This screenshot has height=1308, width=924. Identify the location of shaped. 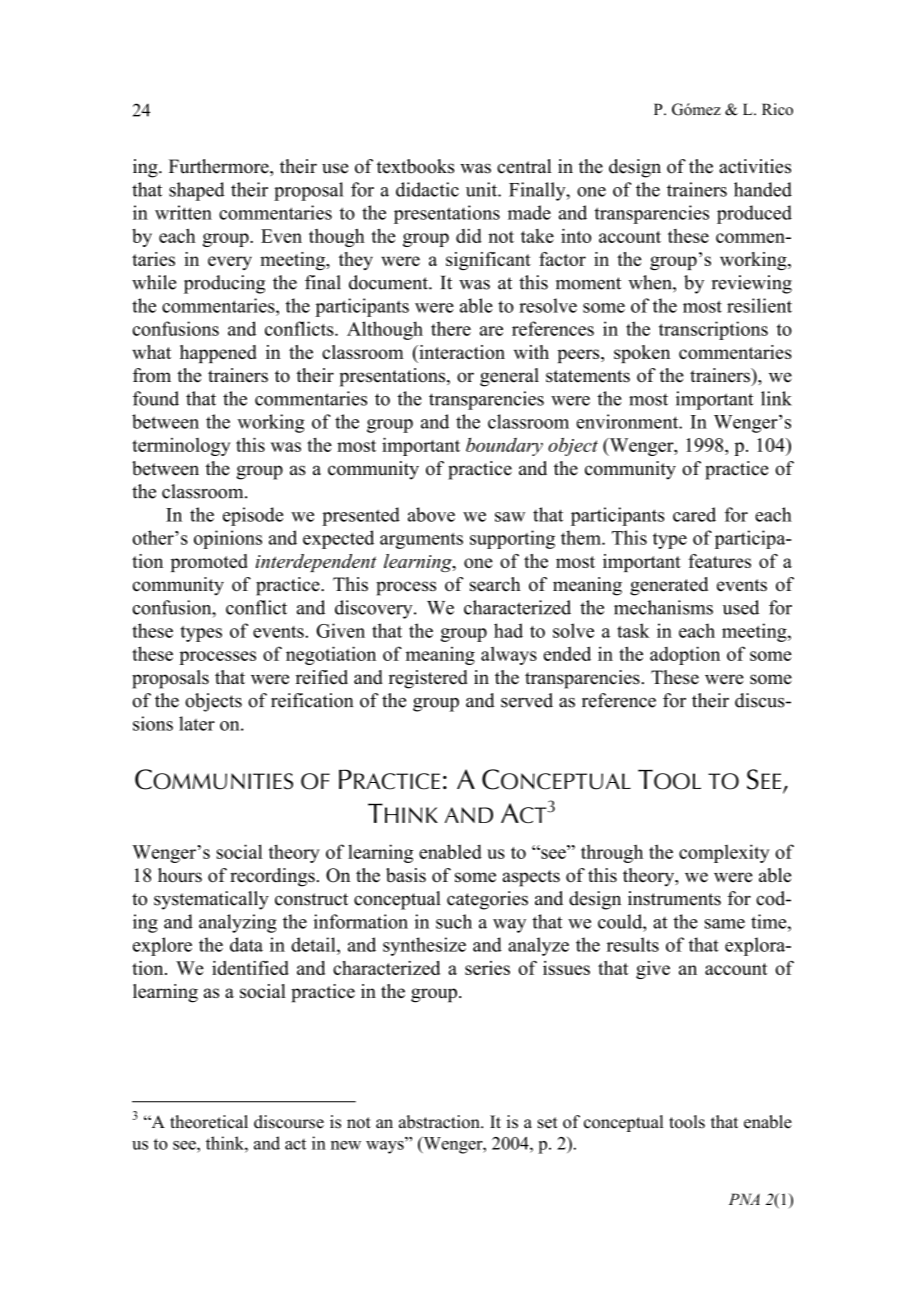
(197, 191).
